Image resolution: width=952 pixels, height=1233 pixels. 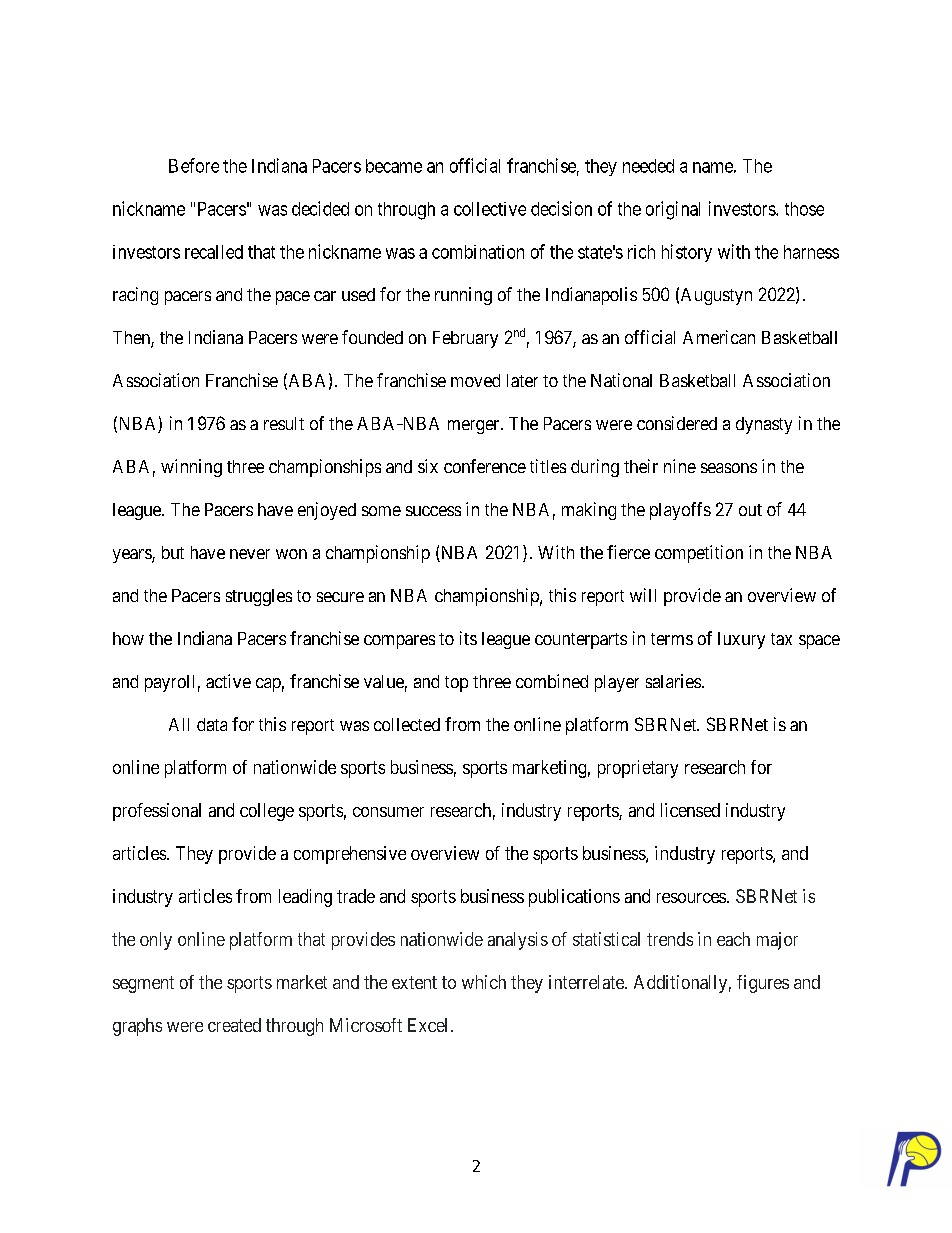 What do you see at coordinates (157, 812) in the screenshot?
I see `professional` at bounding box center [157, 812].
